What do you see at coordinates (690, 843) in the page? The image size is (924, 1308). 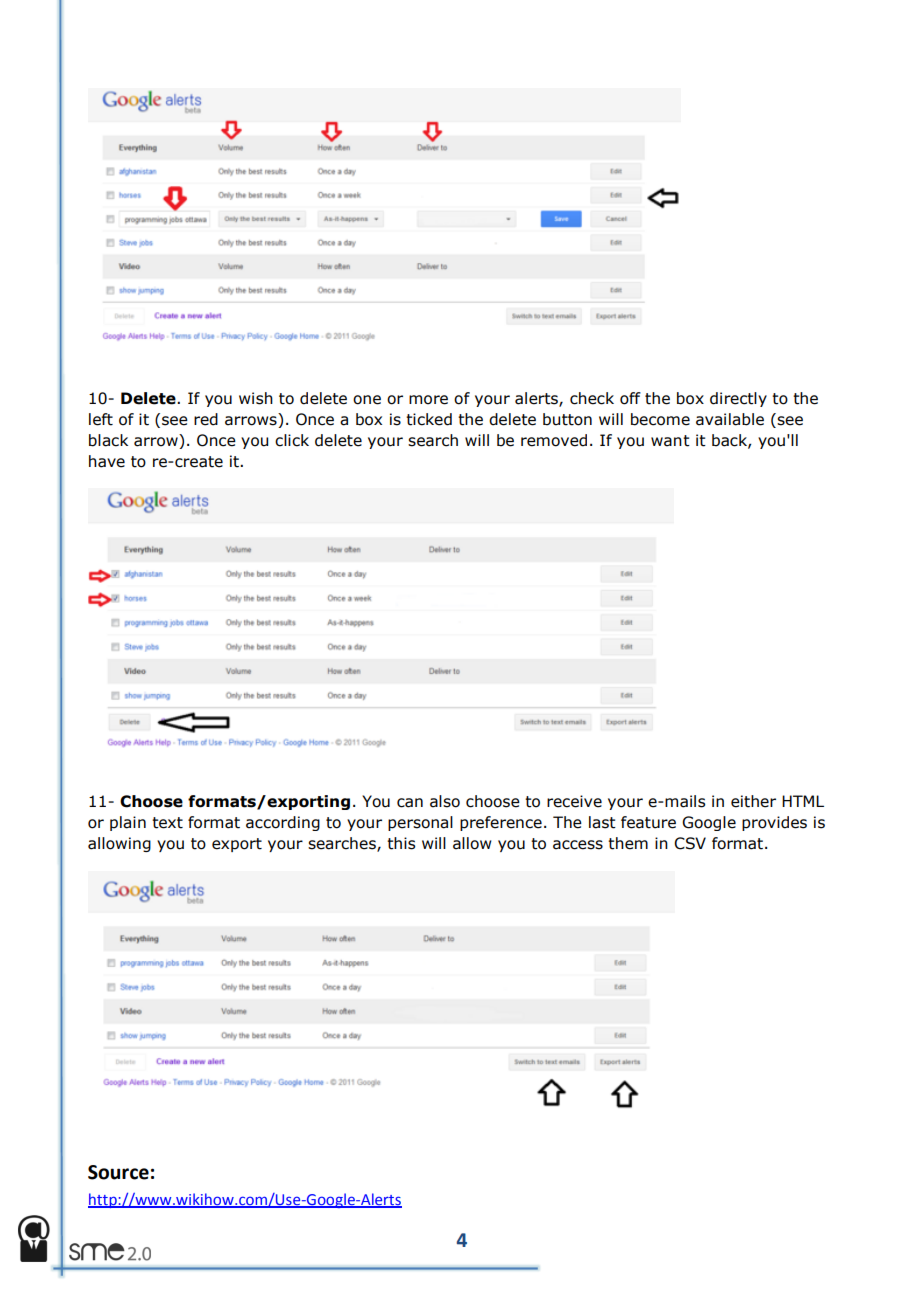 I see `CSV` at bounding box center [690, 843].
